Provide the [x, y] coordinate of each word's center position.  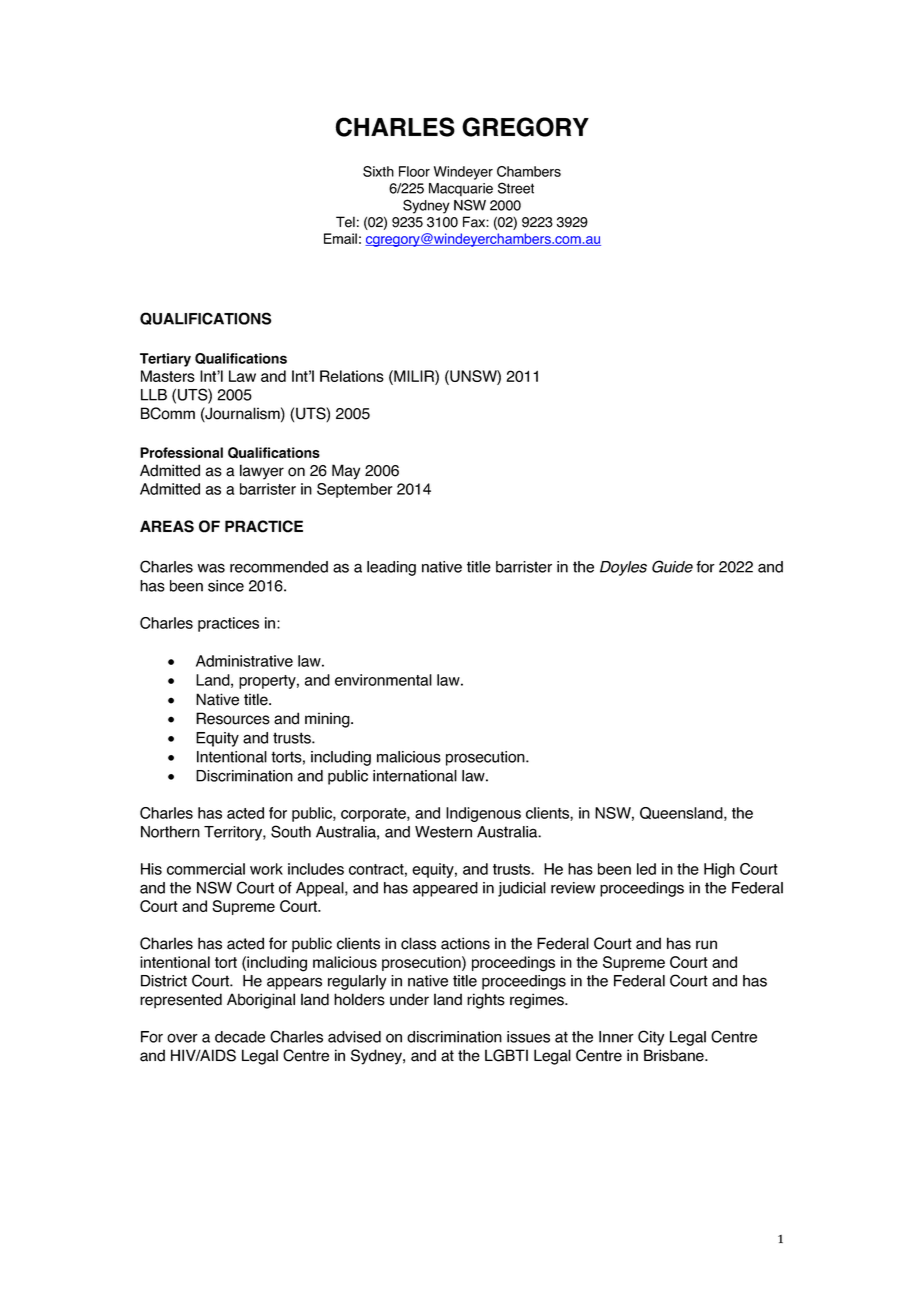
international [415, 776]
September [355, 490]
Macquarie [461, 190]
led [646, 869]
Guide [672, 566]
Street [516, 188]
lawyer [262, 472]
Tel [345, 222]
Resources [233, 718]
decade [240, 1037]
